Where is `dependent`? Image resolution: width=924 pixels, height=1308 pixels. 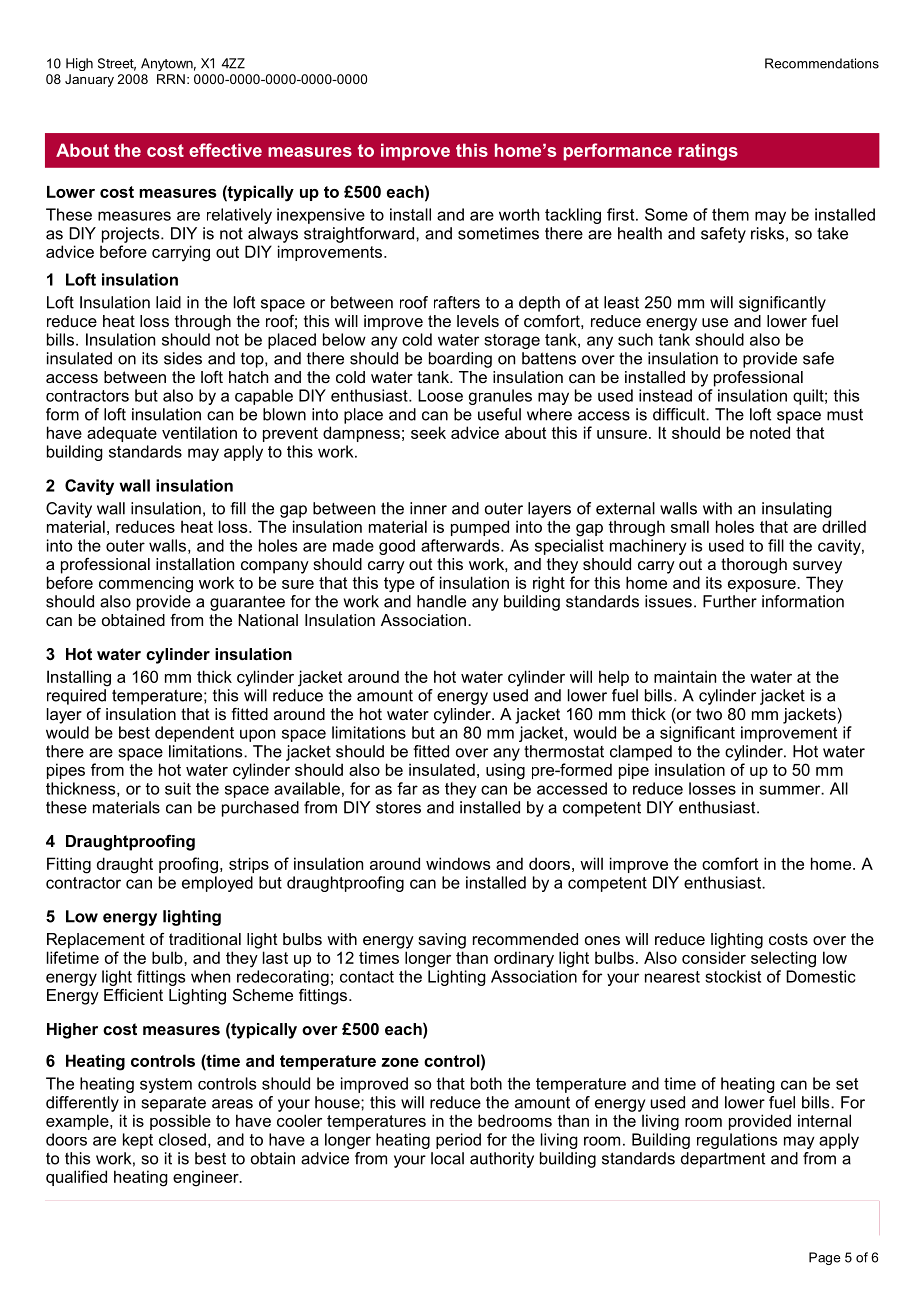
dependent is located at coordinates (194, 734).
